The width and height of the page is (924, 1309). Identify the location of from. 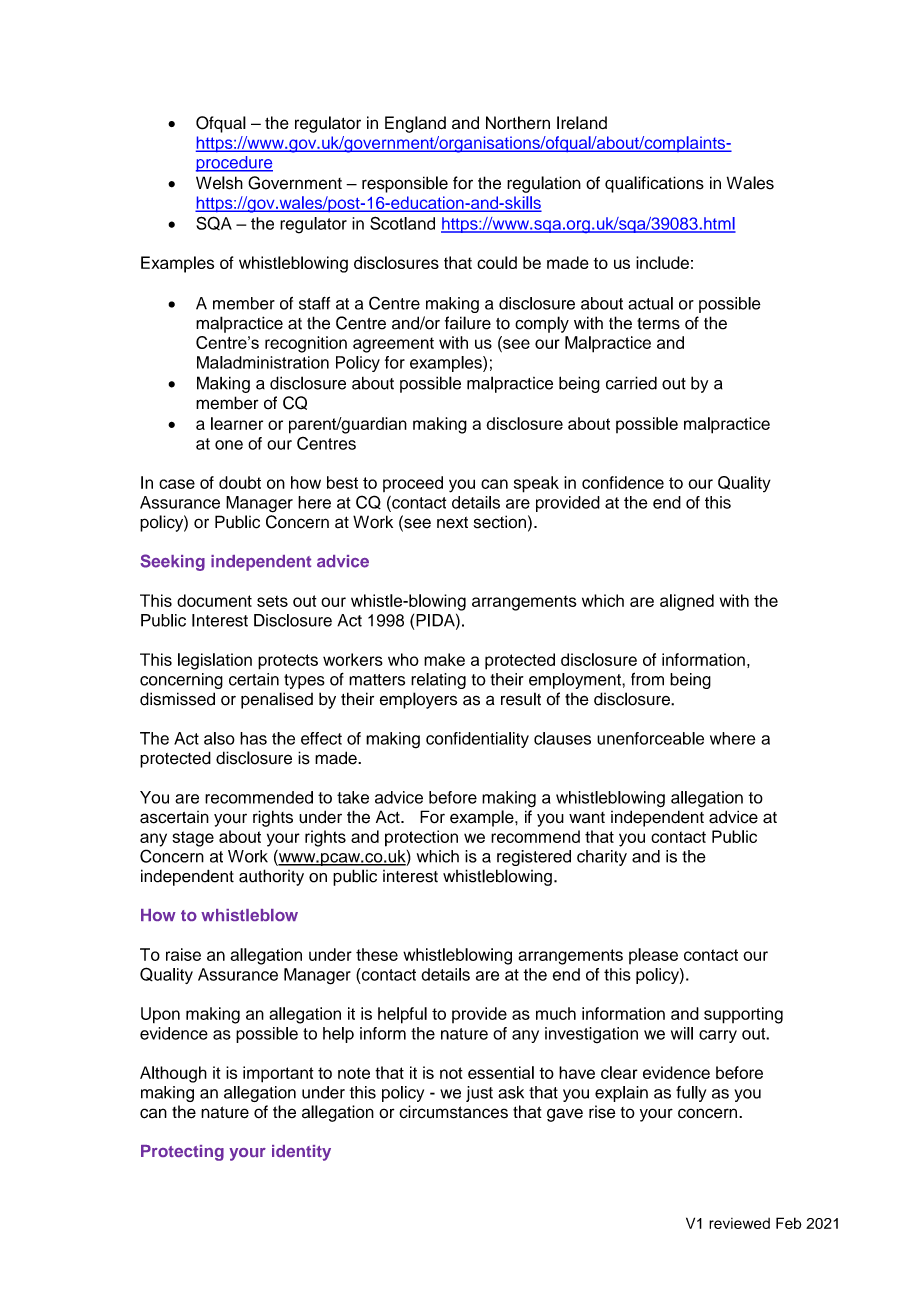
(647, 679).
